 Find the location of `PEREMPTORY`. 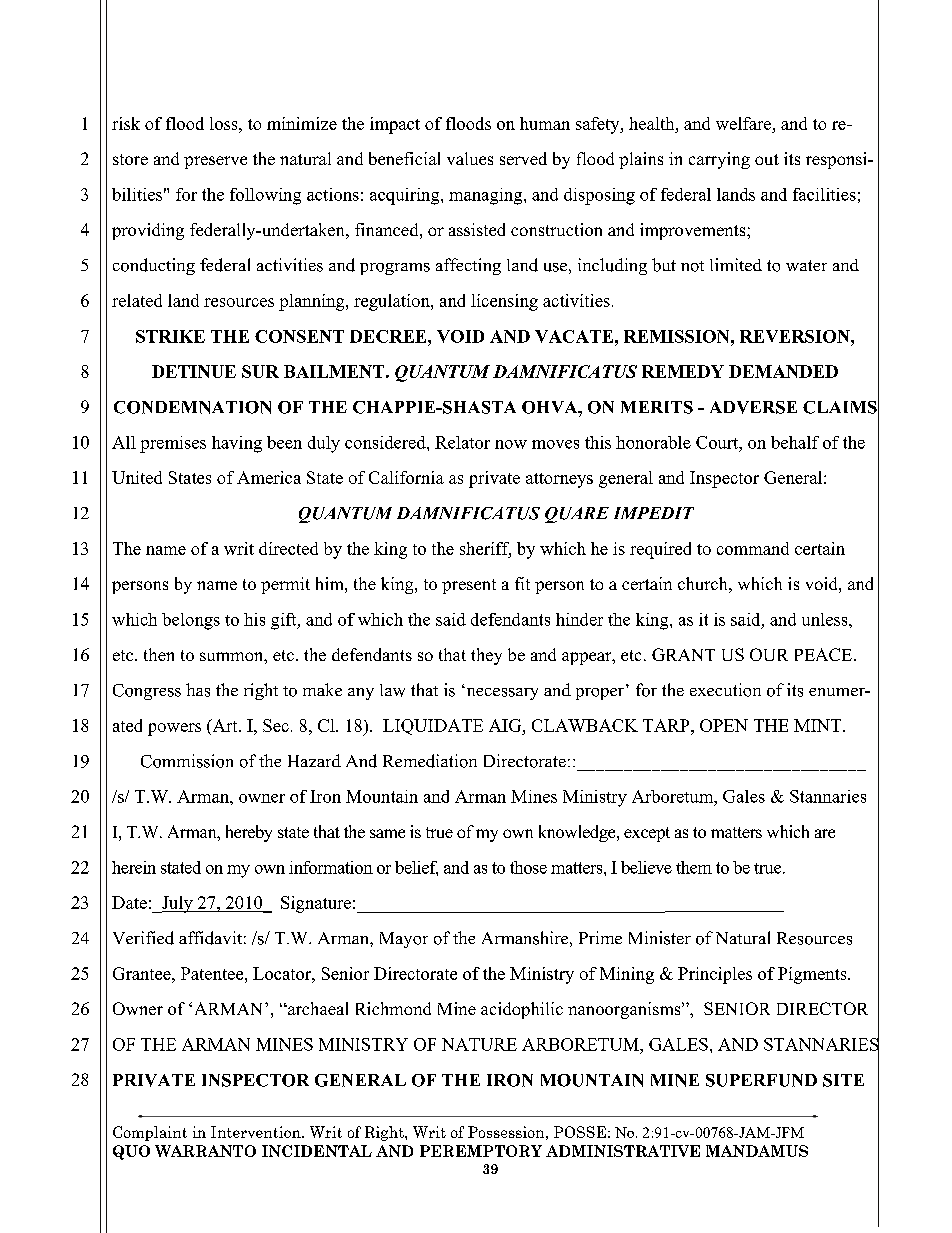

PEREMPTORY is located at coordinates (481, 1151).
